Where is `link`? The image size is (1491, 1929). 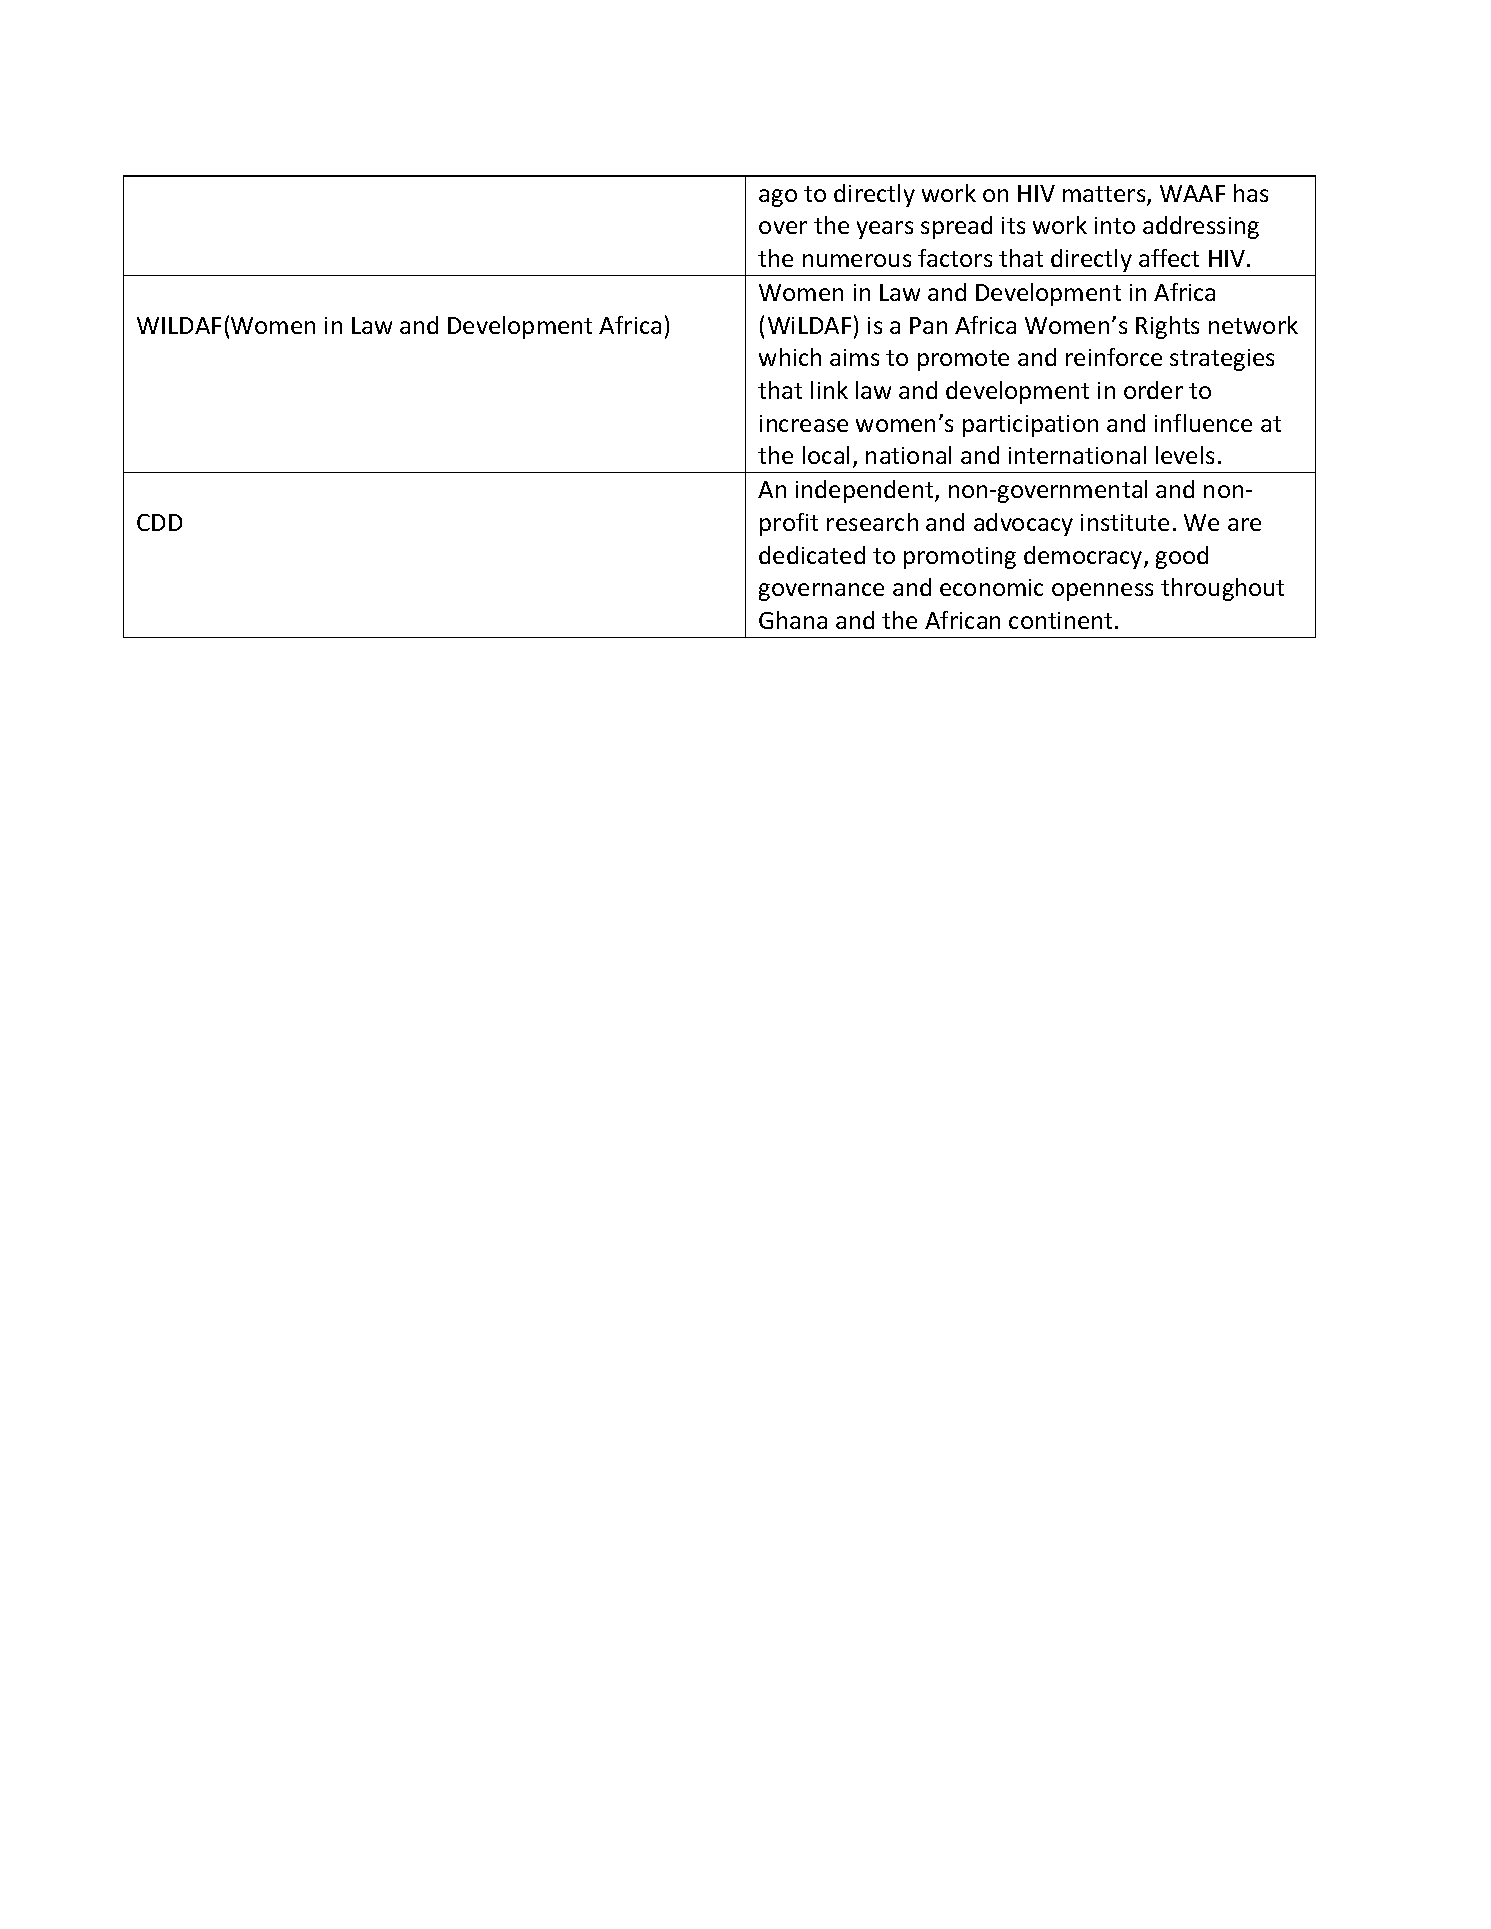
link is located at coordinates (829, 390).
